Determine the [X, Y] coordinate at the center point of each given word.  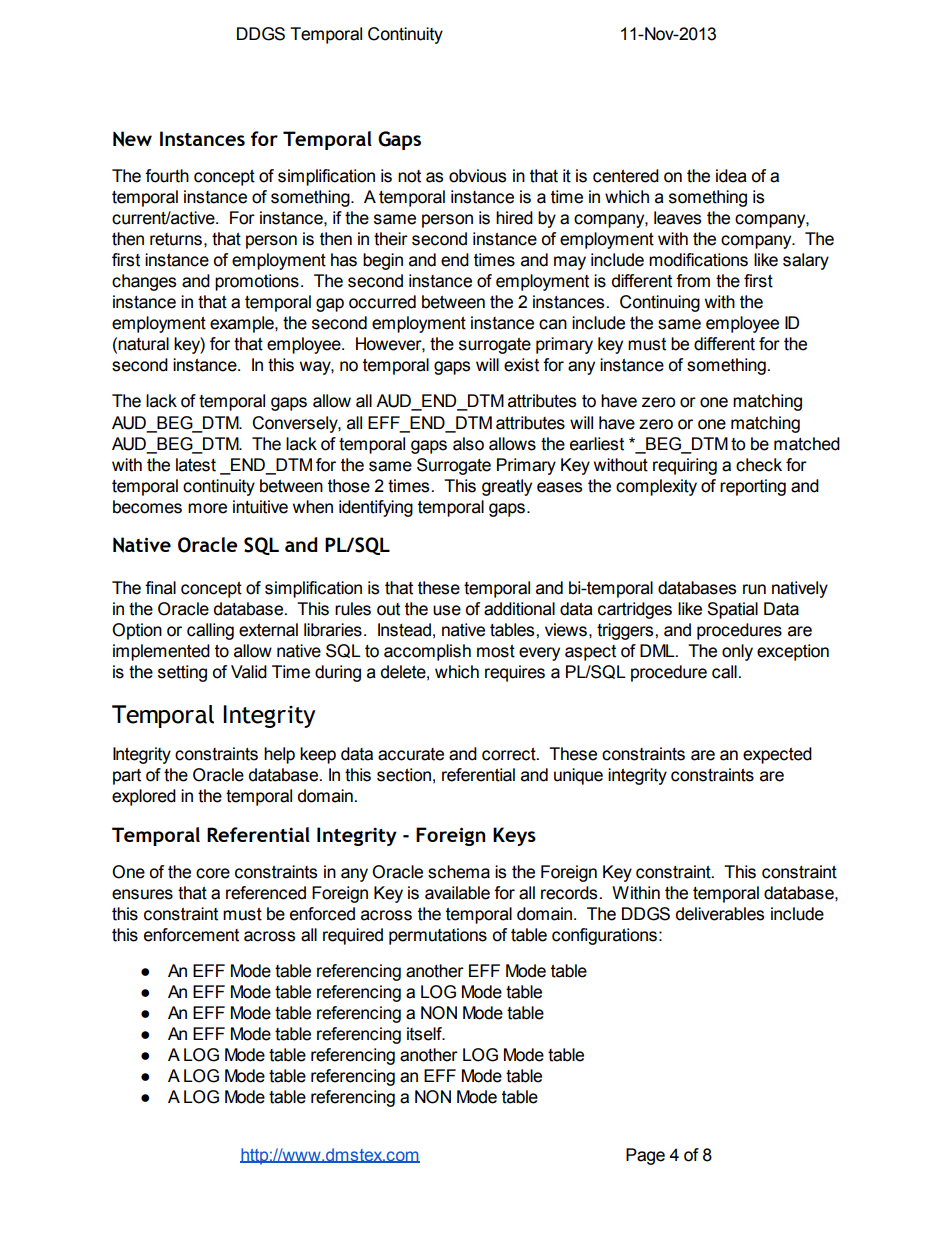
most [496, 651]
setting [182, 673]
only [737, 652]
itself [425, 1034]
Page [645, 1156]
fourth [167, 176]
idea [731, 176]
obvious [477, 176]
